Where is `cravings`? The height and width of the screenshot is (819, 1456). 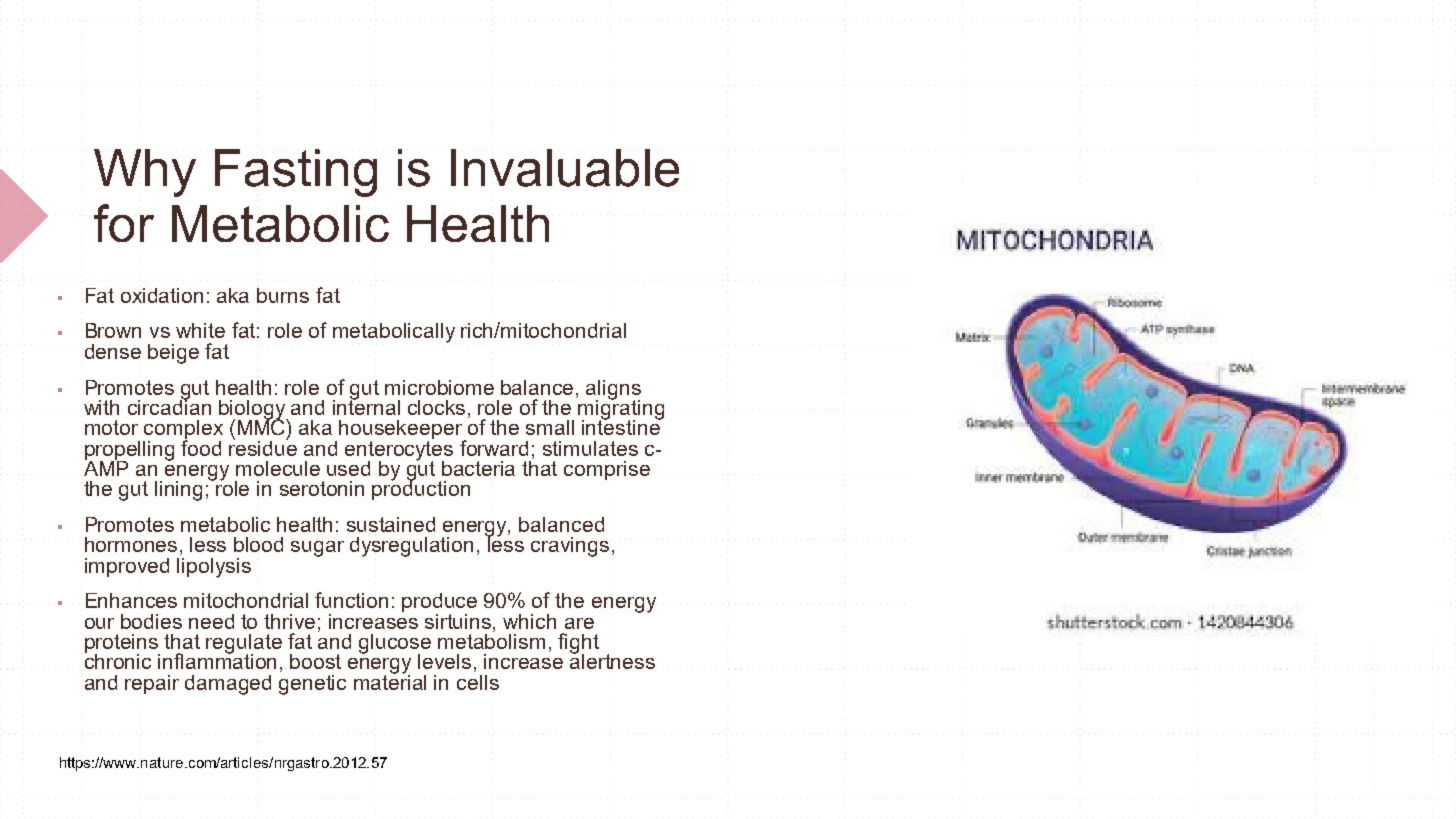
cravings is located at coordinates (570, 547).
